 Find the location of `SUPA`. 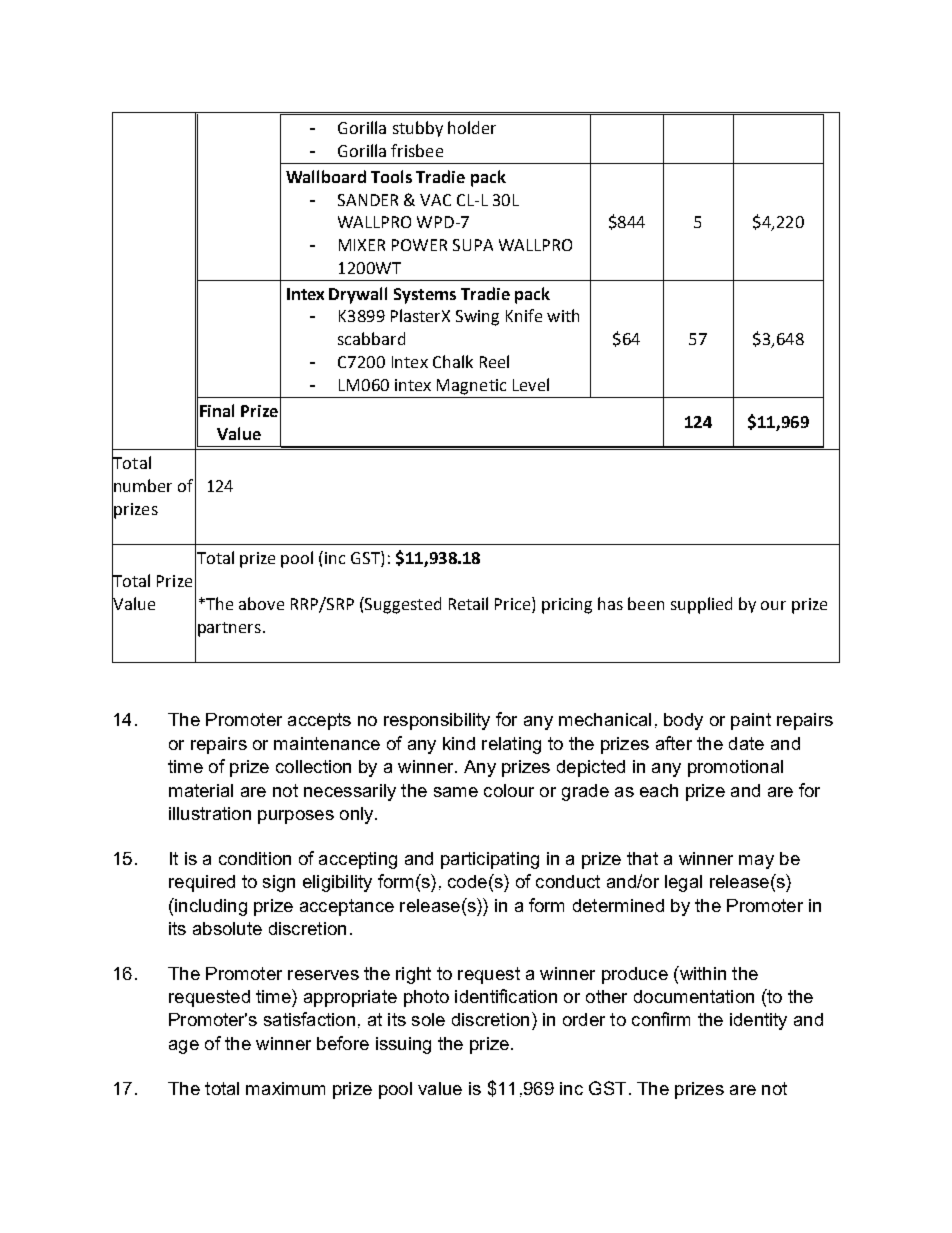

SUPA is located at coordinates (473, 245).
